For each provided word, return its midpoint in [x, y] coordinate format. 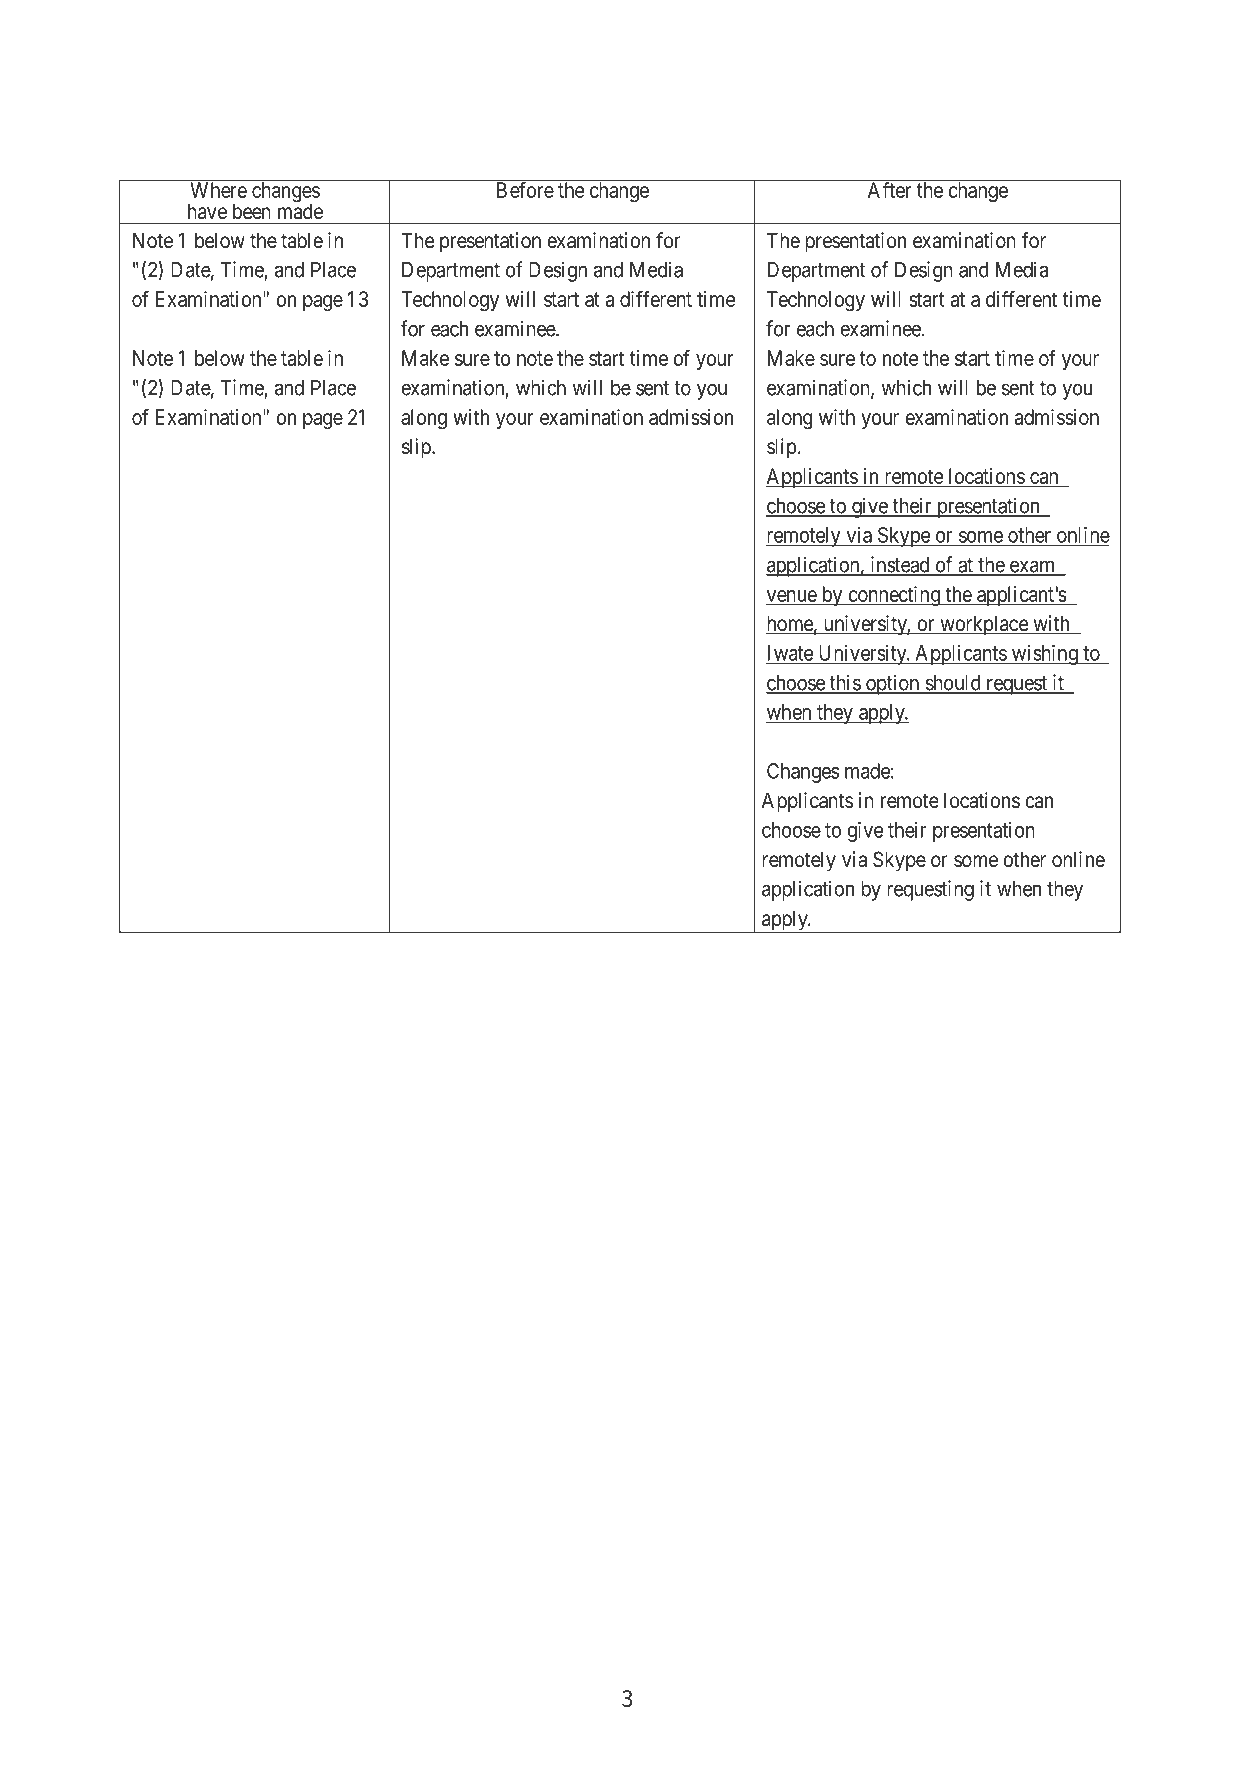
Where [218, 190]
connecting [894, 596]
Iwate [790, 653]
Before [525, 190]
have [207, 211]
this [845, 683]
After [889, 190]
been [252, 211]
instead [900, 565]
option [893, 684]
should [953, 684]
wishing [1045, 655]
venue [792, 596]
